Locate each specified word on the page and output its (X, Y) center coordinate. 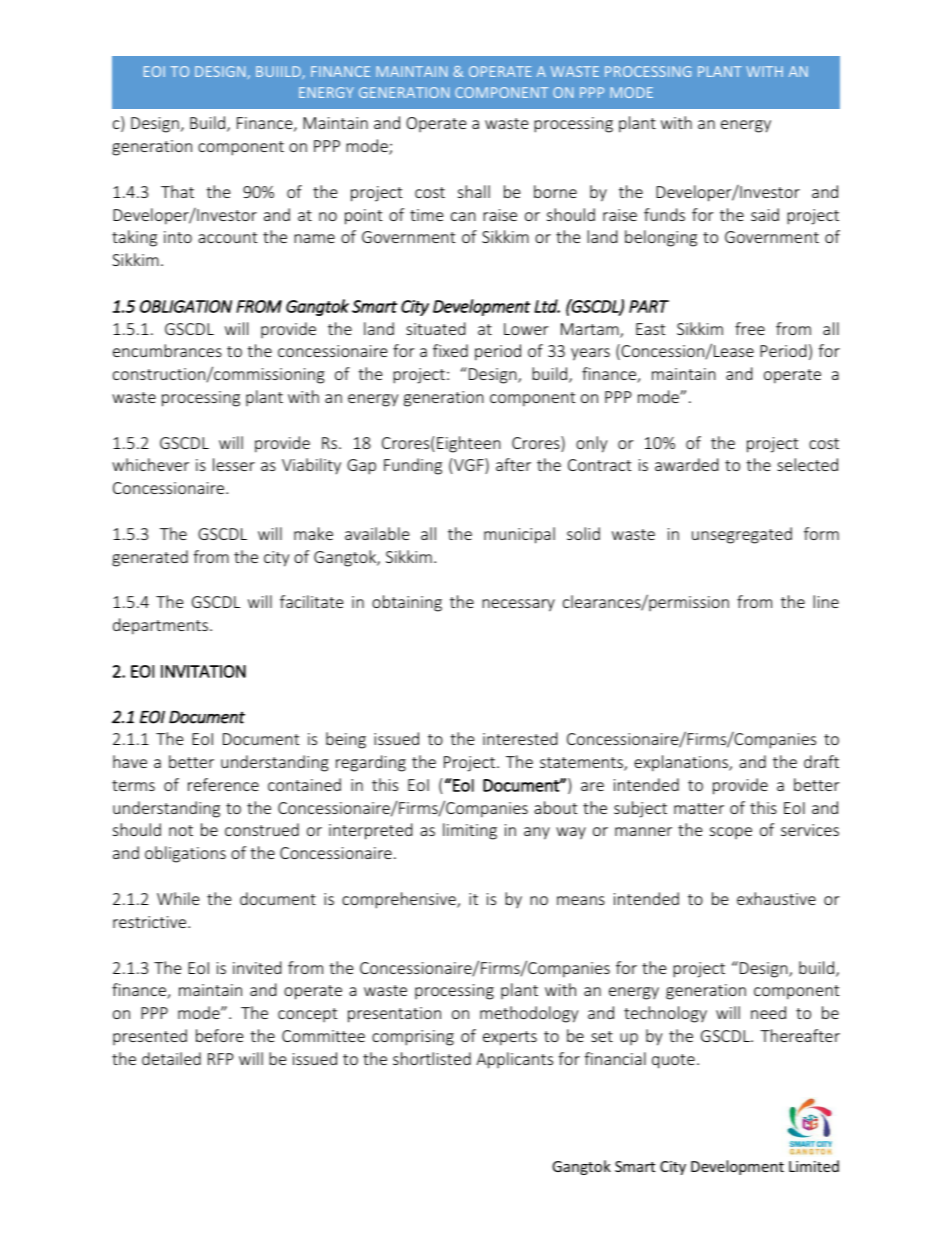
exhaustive (776, 898)
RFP (221, 1059)
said (765, 214)
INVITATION (203, 671)
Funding (413, 466)
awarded (686, 464)
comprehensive (400, 900)
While (178, 898)
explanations (682, 763)
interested (520, 738)
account (227, 237)
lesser (234, 464)
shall (474, 191)
